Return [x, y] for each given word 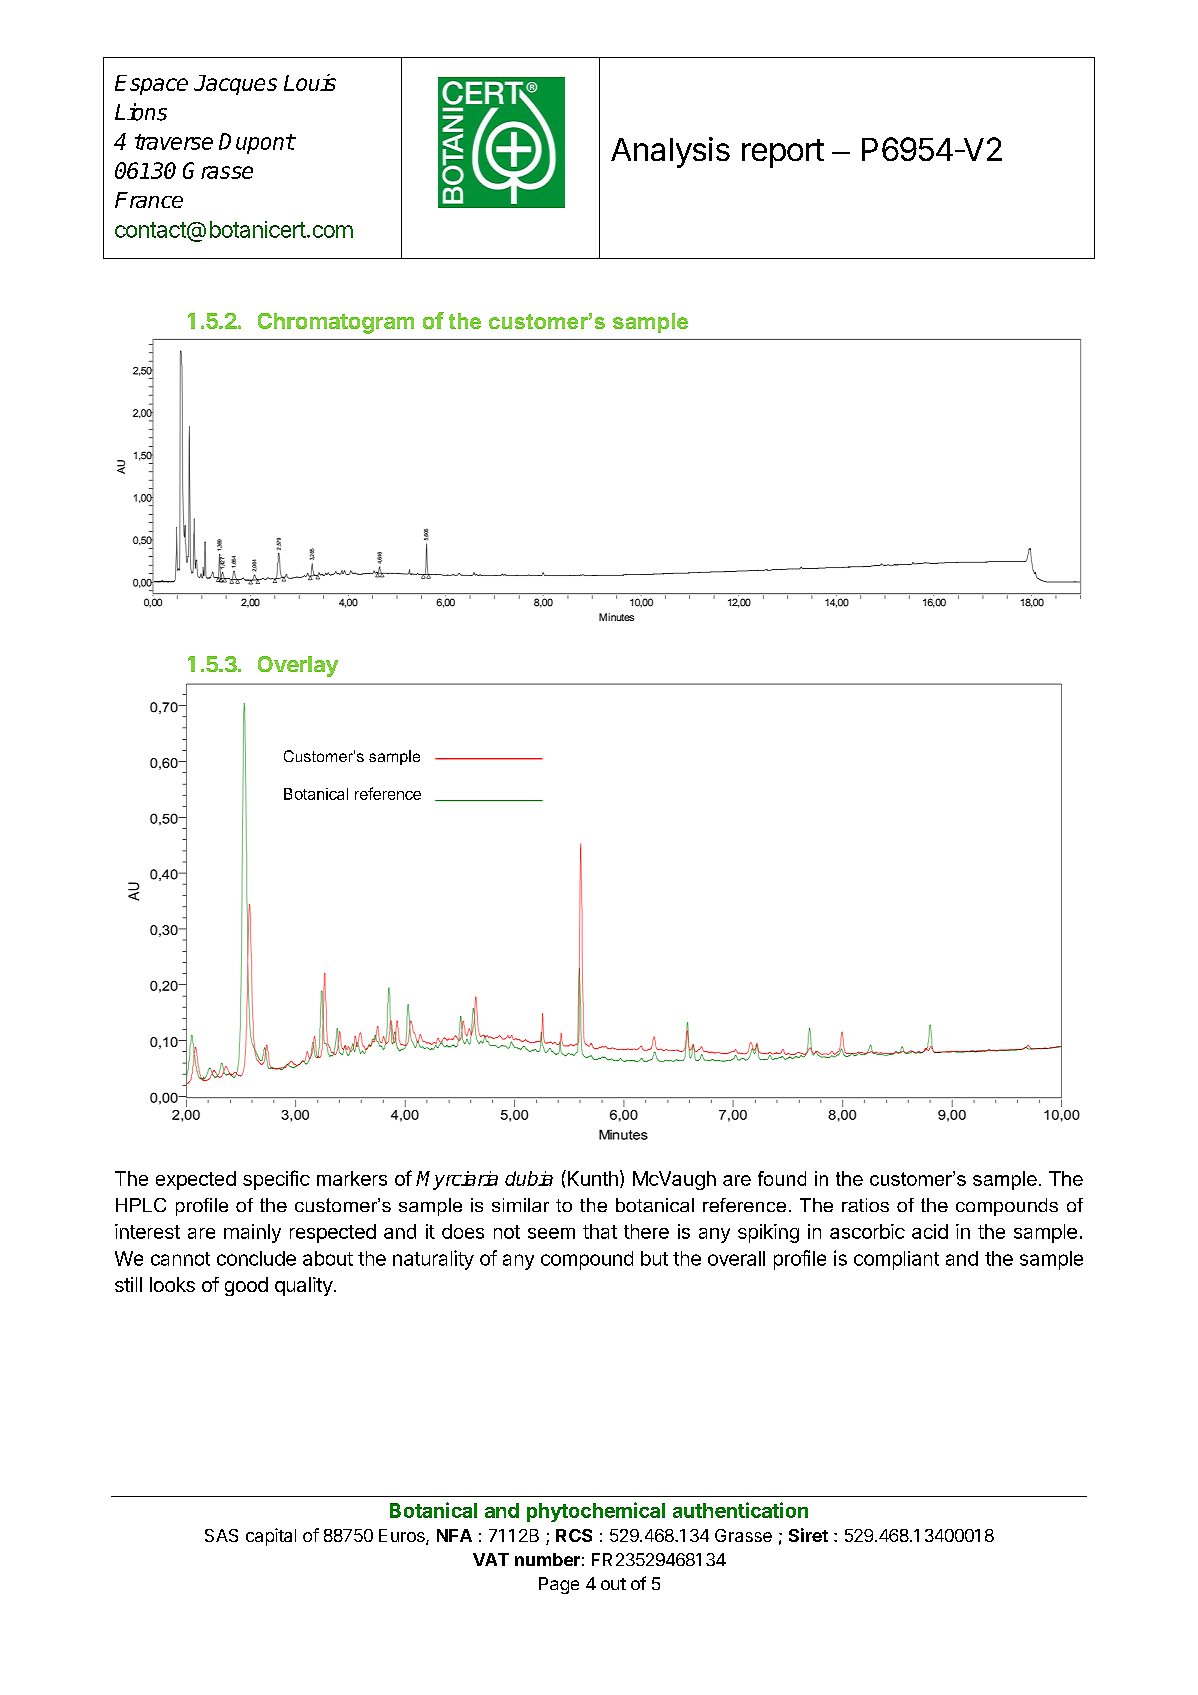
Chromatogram [336, 323]
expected [196, 1180]
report [783, 153]
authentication [740, 1510]
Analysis [670, 152]
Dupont [257, 143]
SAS [221, 1535]
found [782, 1178]
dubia [529, 1178]
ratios [865, 1205]
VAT [491, 1559]
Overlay [298, 666]
